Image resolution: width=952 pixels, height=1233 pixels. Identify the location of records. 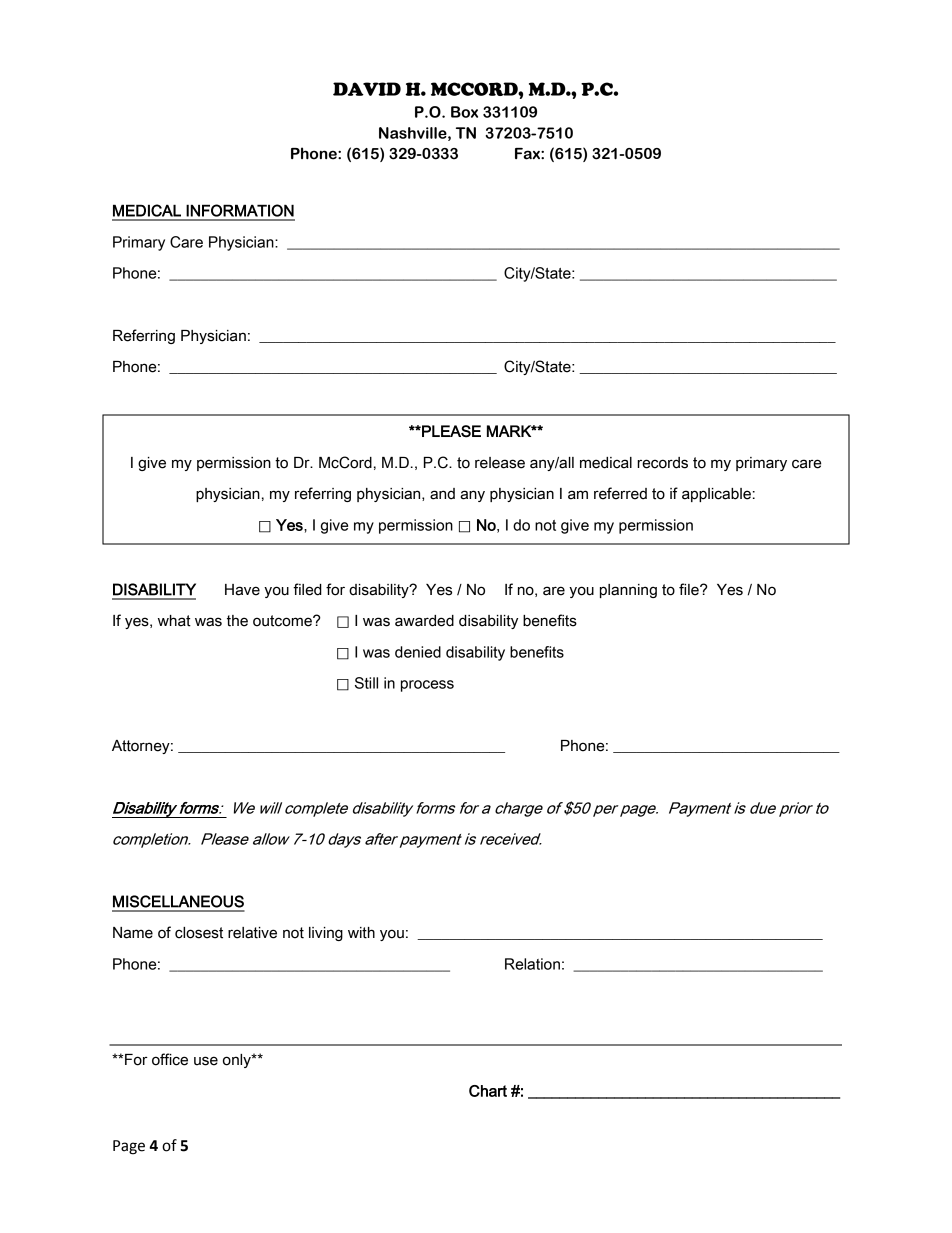
(662, 463).
